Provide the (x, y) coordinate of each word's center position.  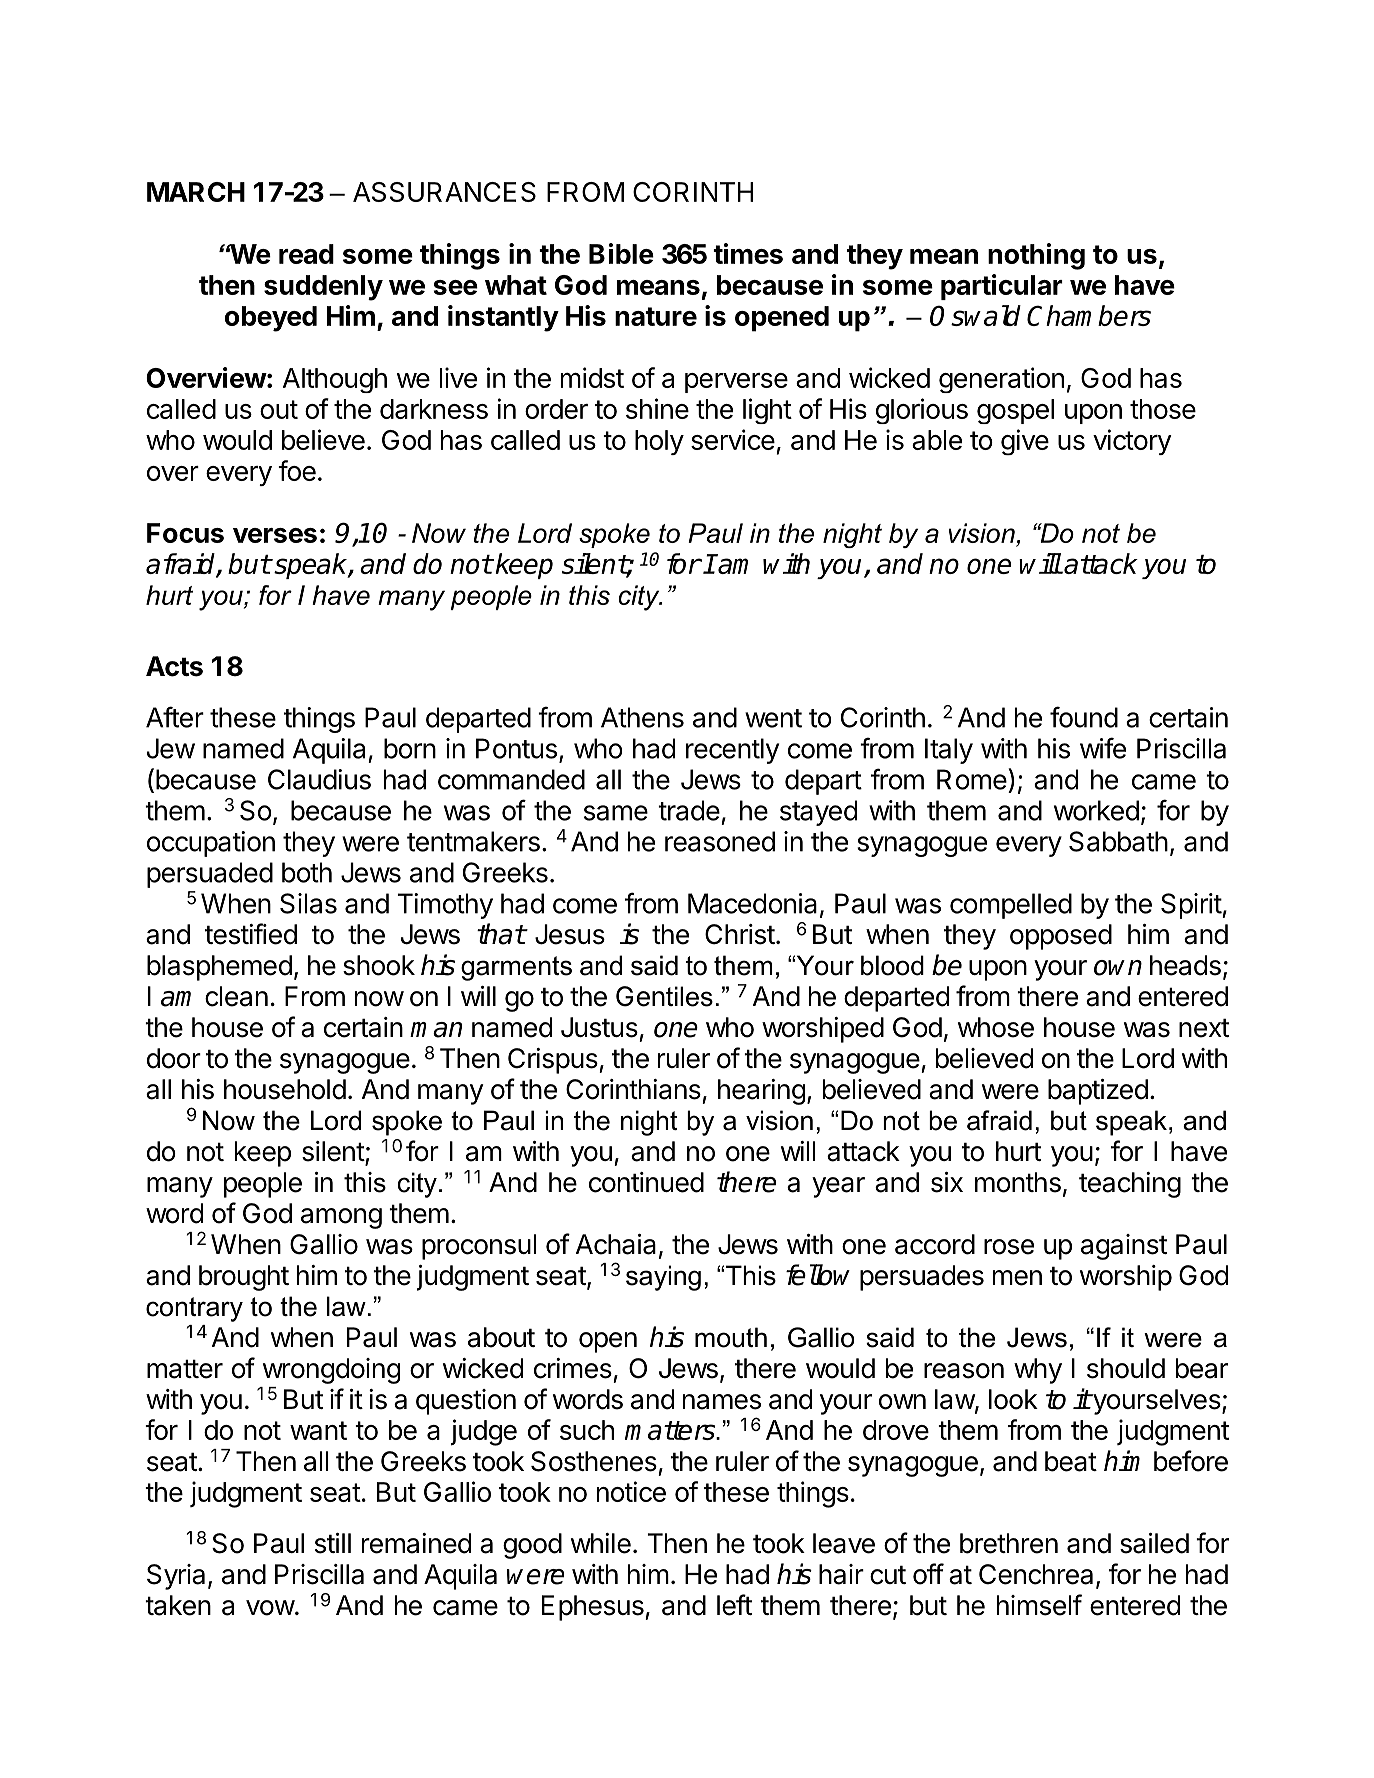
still (333, 1543)
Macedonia (752, 903)
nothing (1036, 256)
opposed (1061, 937)
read (306, 254)
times (748, 253)
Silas (308, 903)
